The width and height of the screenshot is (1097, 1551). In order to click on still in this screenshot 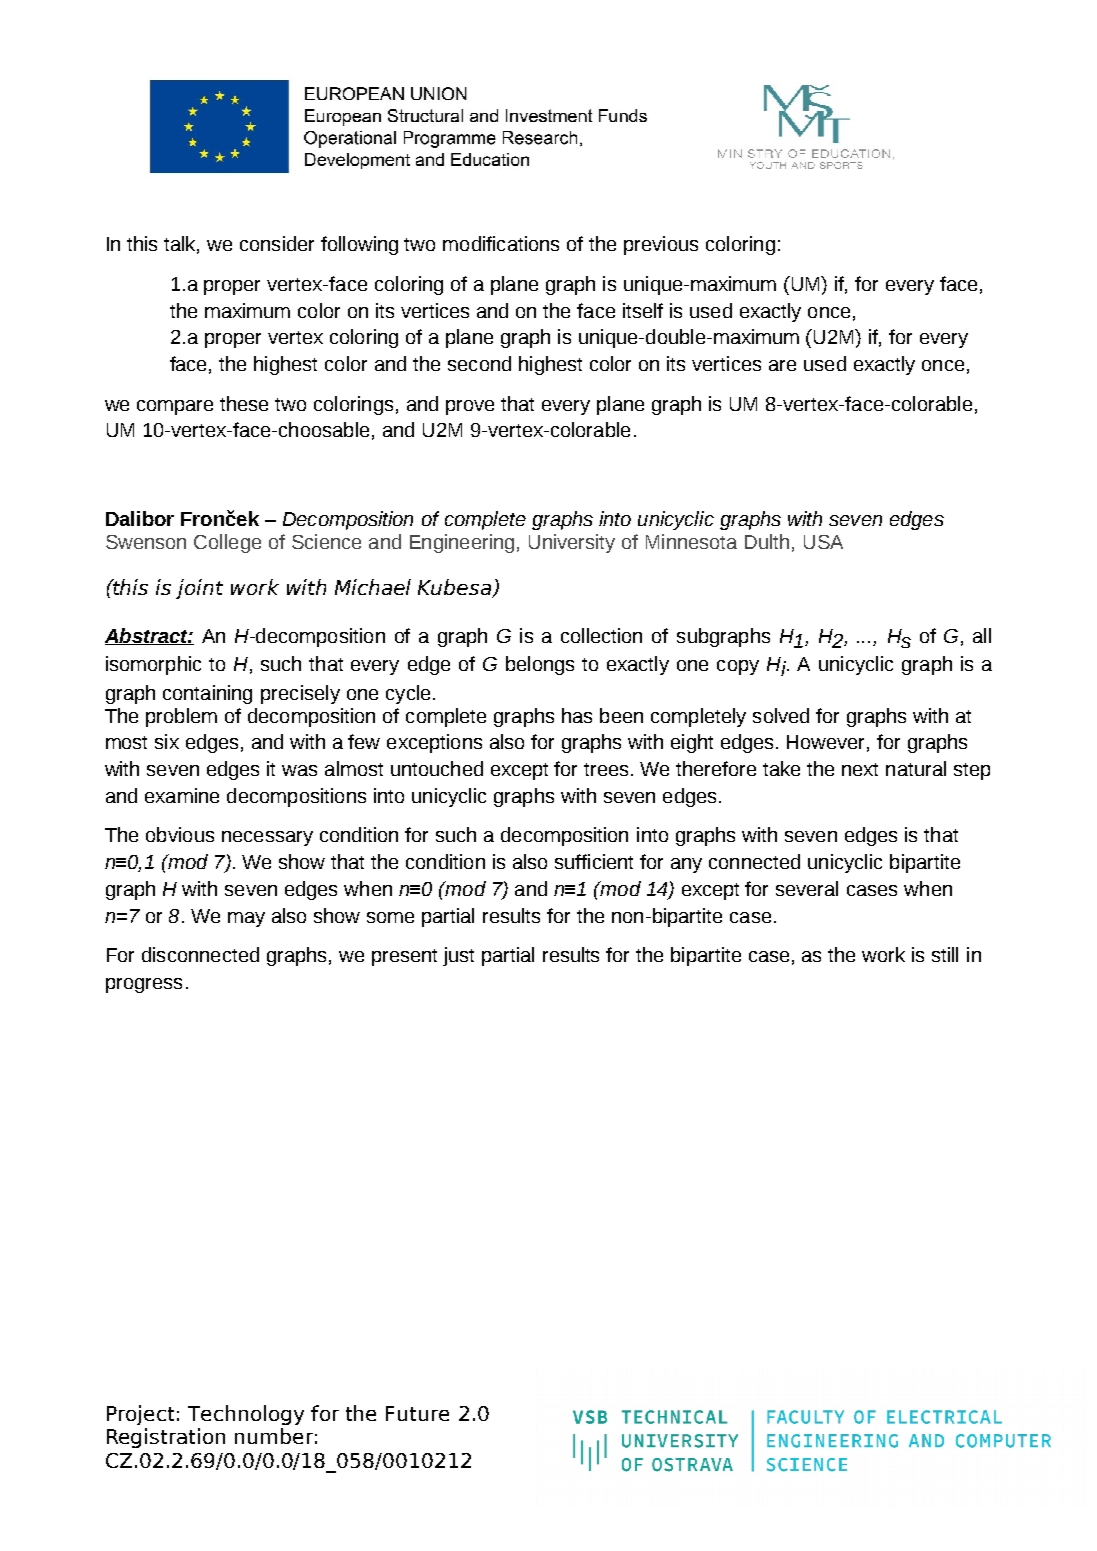, I will do `click(945, 954)`.
